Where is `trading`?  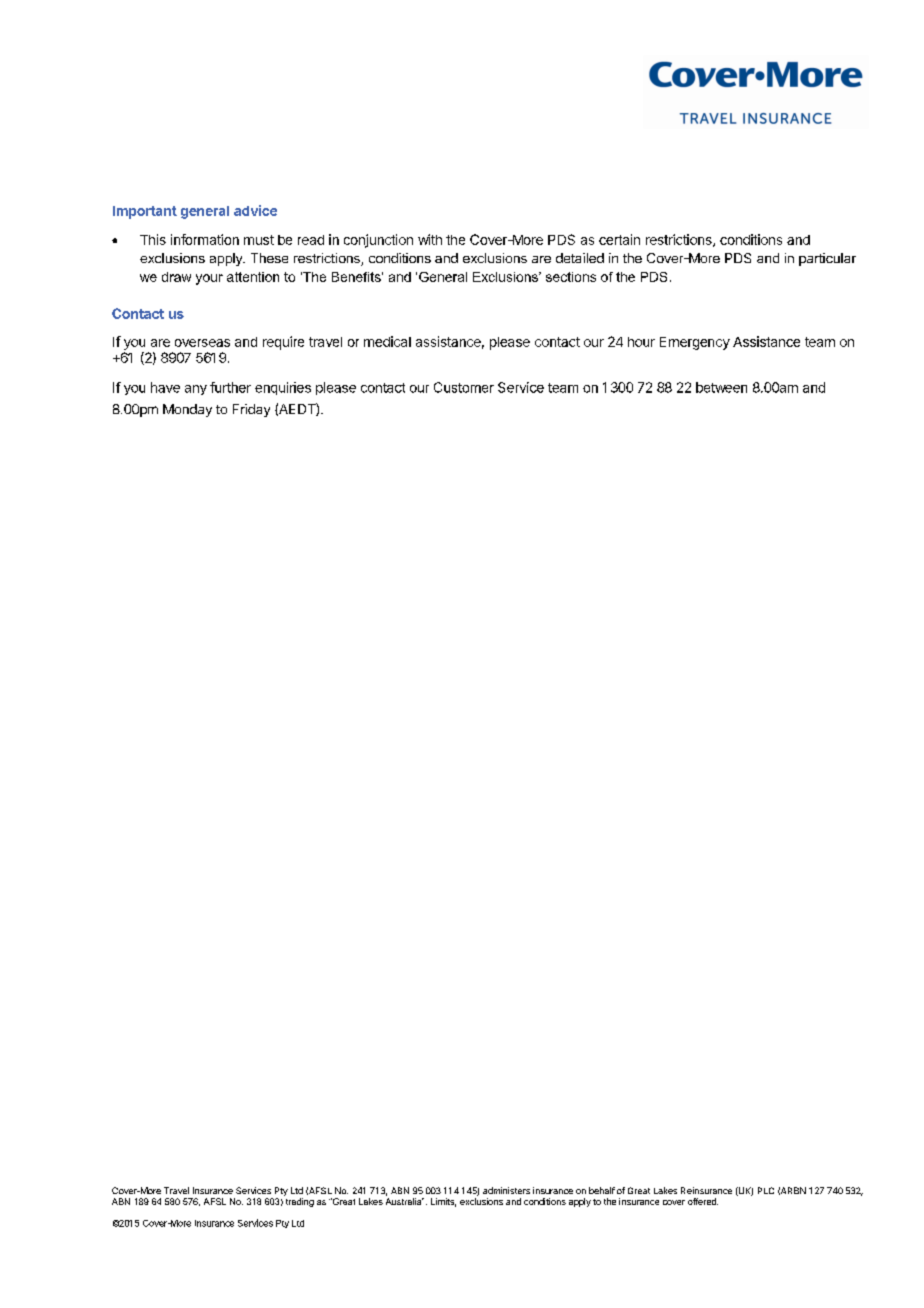
trading is located at coordinates (300, 1202).
